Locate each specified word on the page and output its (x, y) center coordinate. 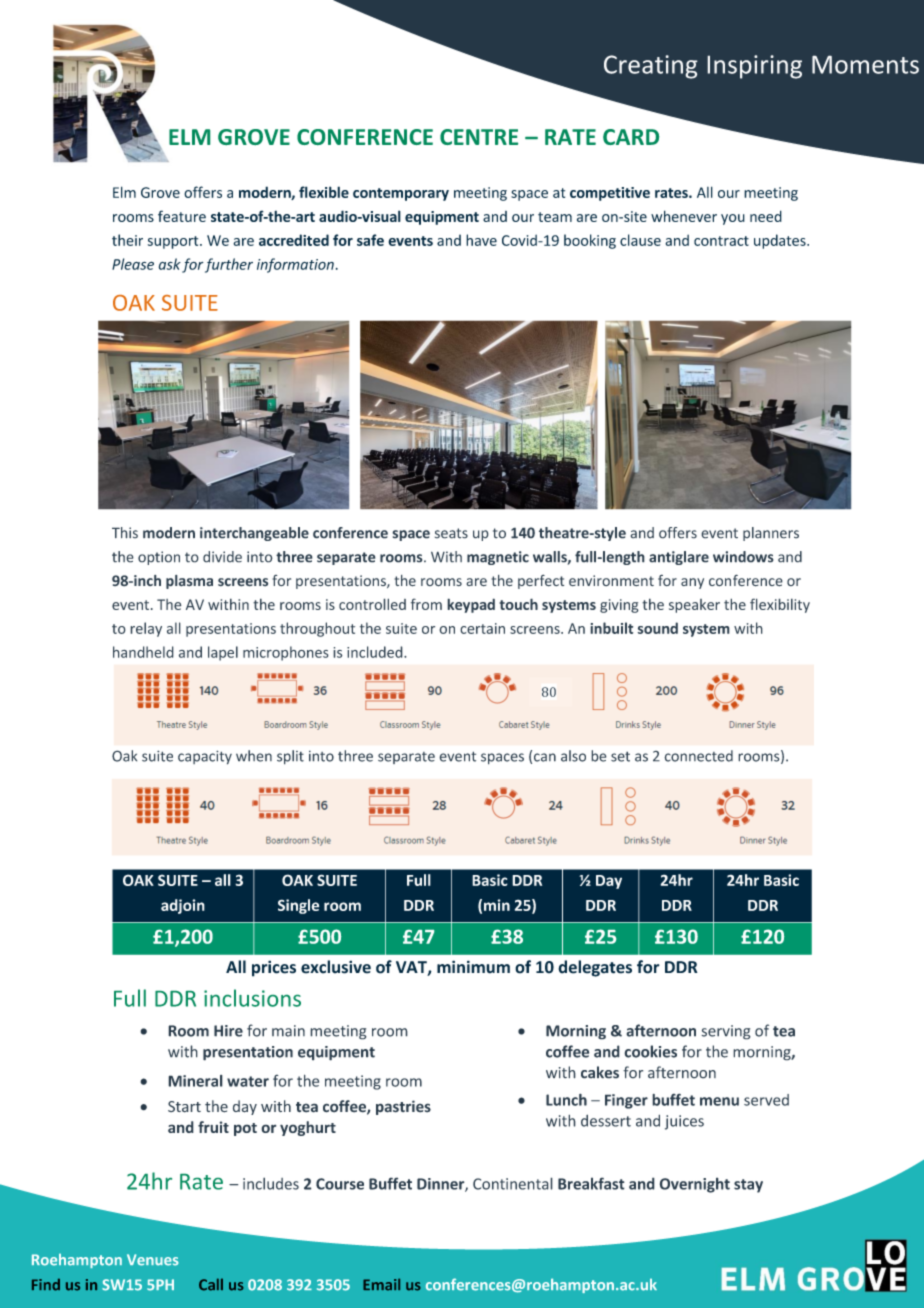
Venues (153, 1260)
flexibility (780, 605)
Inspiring (754, 67)
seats (451, 533)
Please (133, 264)
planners (771, 534)
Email (381, 1284)
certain (482, 628)
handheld (143, 652)
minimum (473, 967)
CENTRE (479, 137)
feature (182, 216)
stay (748, 1186)
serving (726, 1032)
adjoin (183, 906)
